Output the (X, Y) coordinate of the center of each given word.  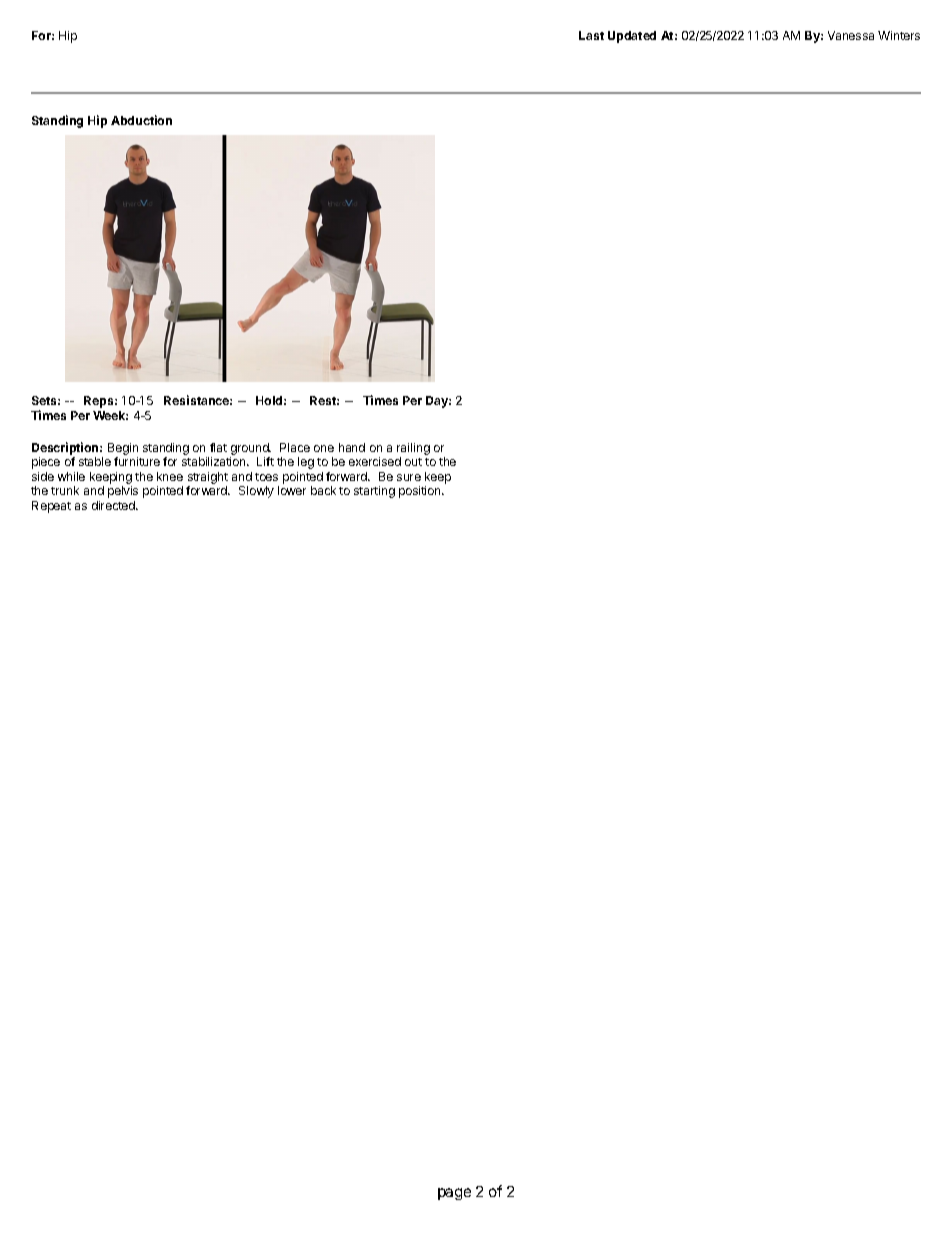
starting (374, 492)
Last (591, 35)
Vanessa (851, 35)
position (421, 492)
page (454, 1194)
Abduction (141, 120)
